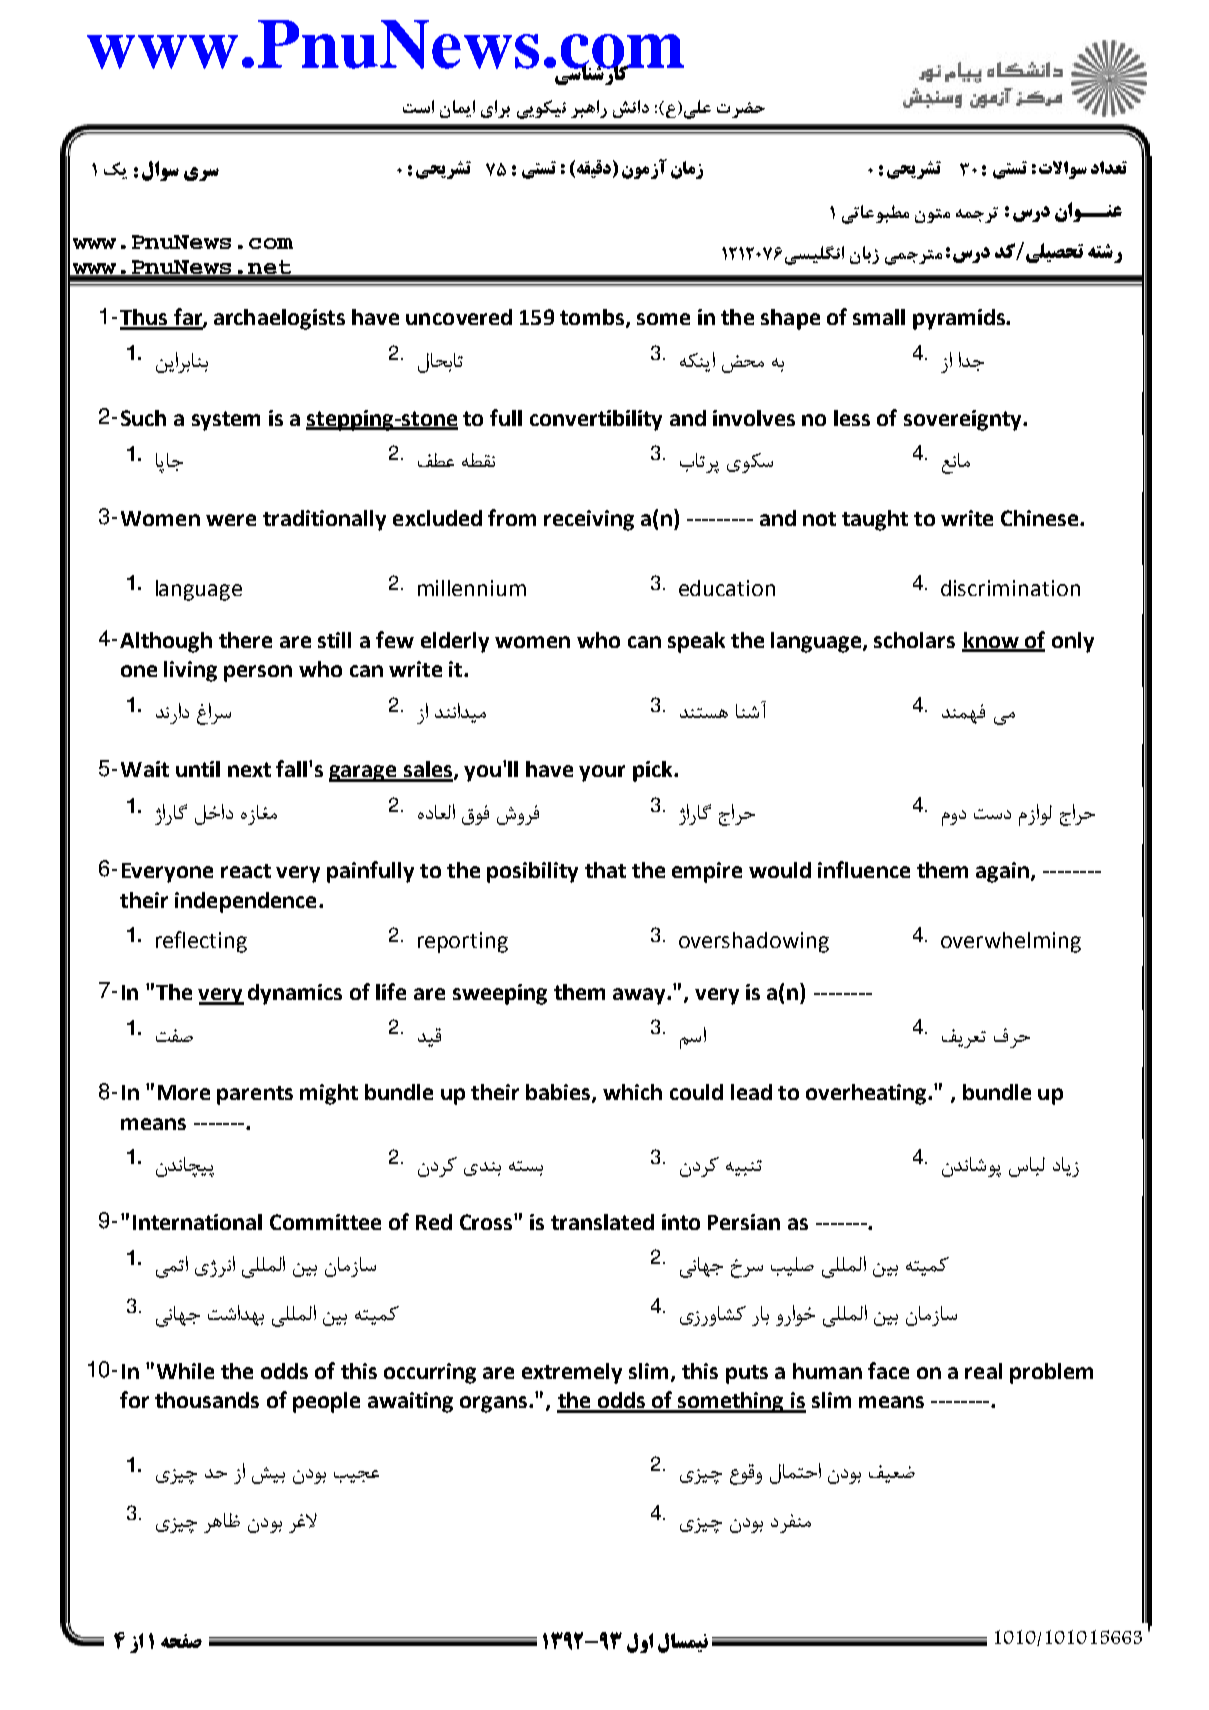 The image size is (1209, 1710). What do you see at coordinates (185, 1371) in the document?
I see `While` at bounding box center [185, 1371].
